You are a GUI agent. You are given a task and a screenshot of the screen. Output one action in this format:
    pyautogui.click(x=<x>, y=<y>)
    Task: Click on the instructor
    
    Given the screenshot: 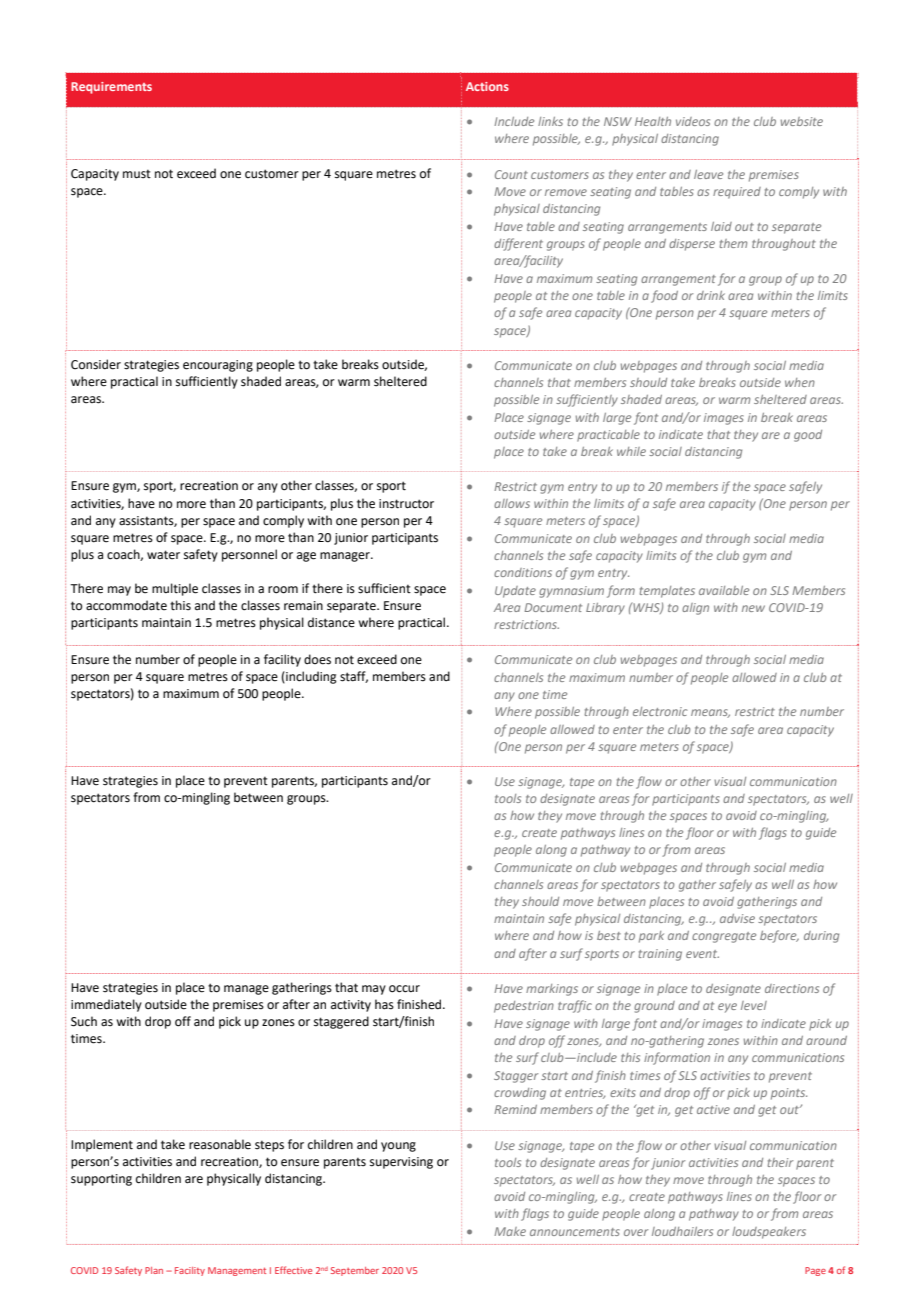 What is the action you would take?
    pyautogui.click(x=406, y=504)
